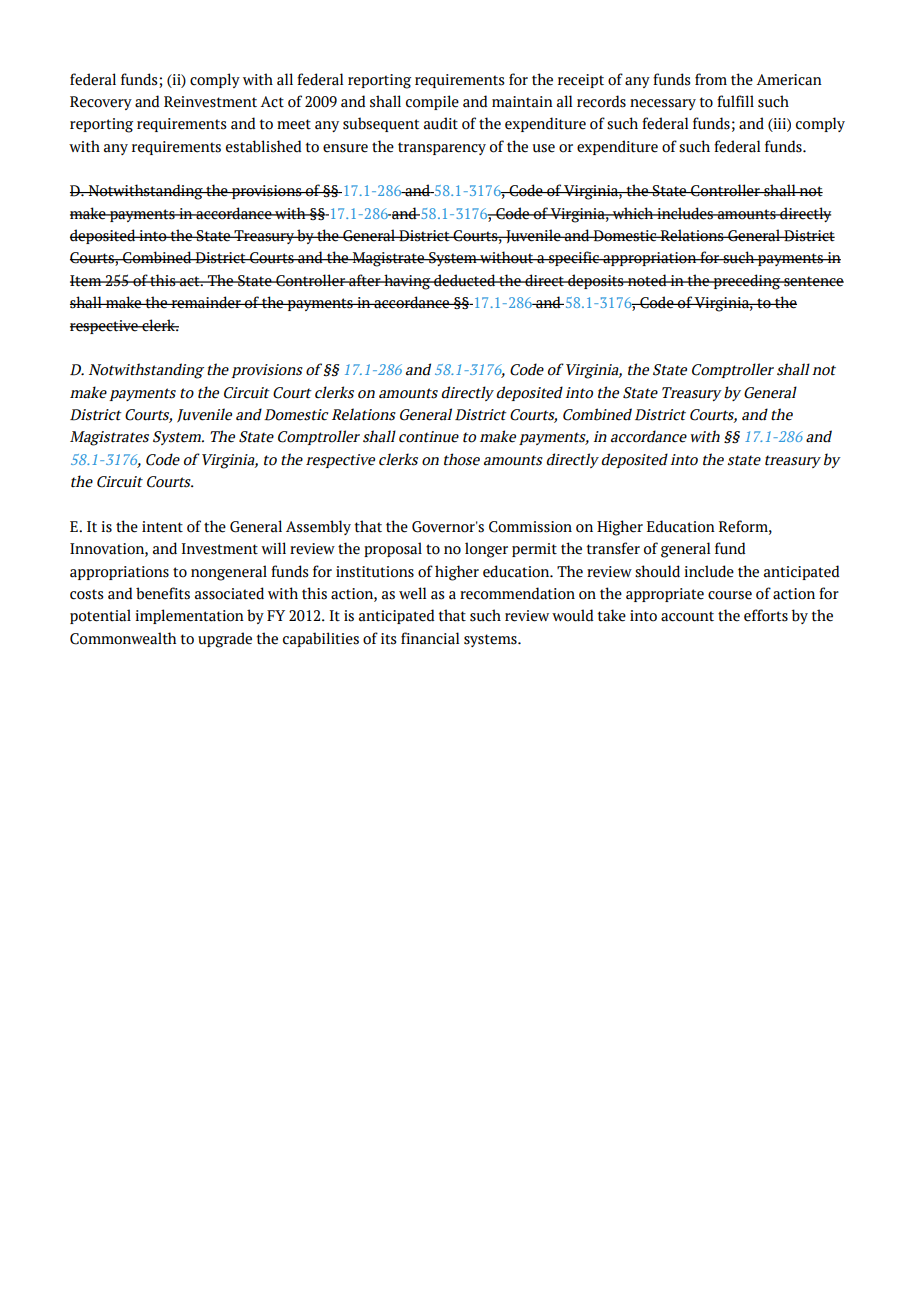 Image resolution: width=924 pixels, height=1308 pixels. Describe the element at coordinates (465, 280) in the document. I see `deducted` at that location.
